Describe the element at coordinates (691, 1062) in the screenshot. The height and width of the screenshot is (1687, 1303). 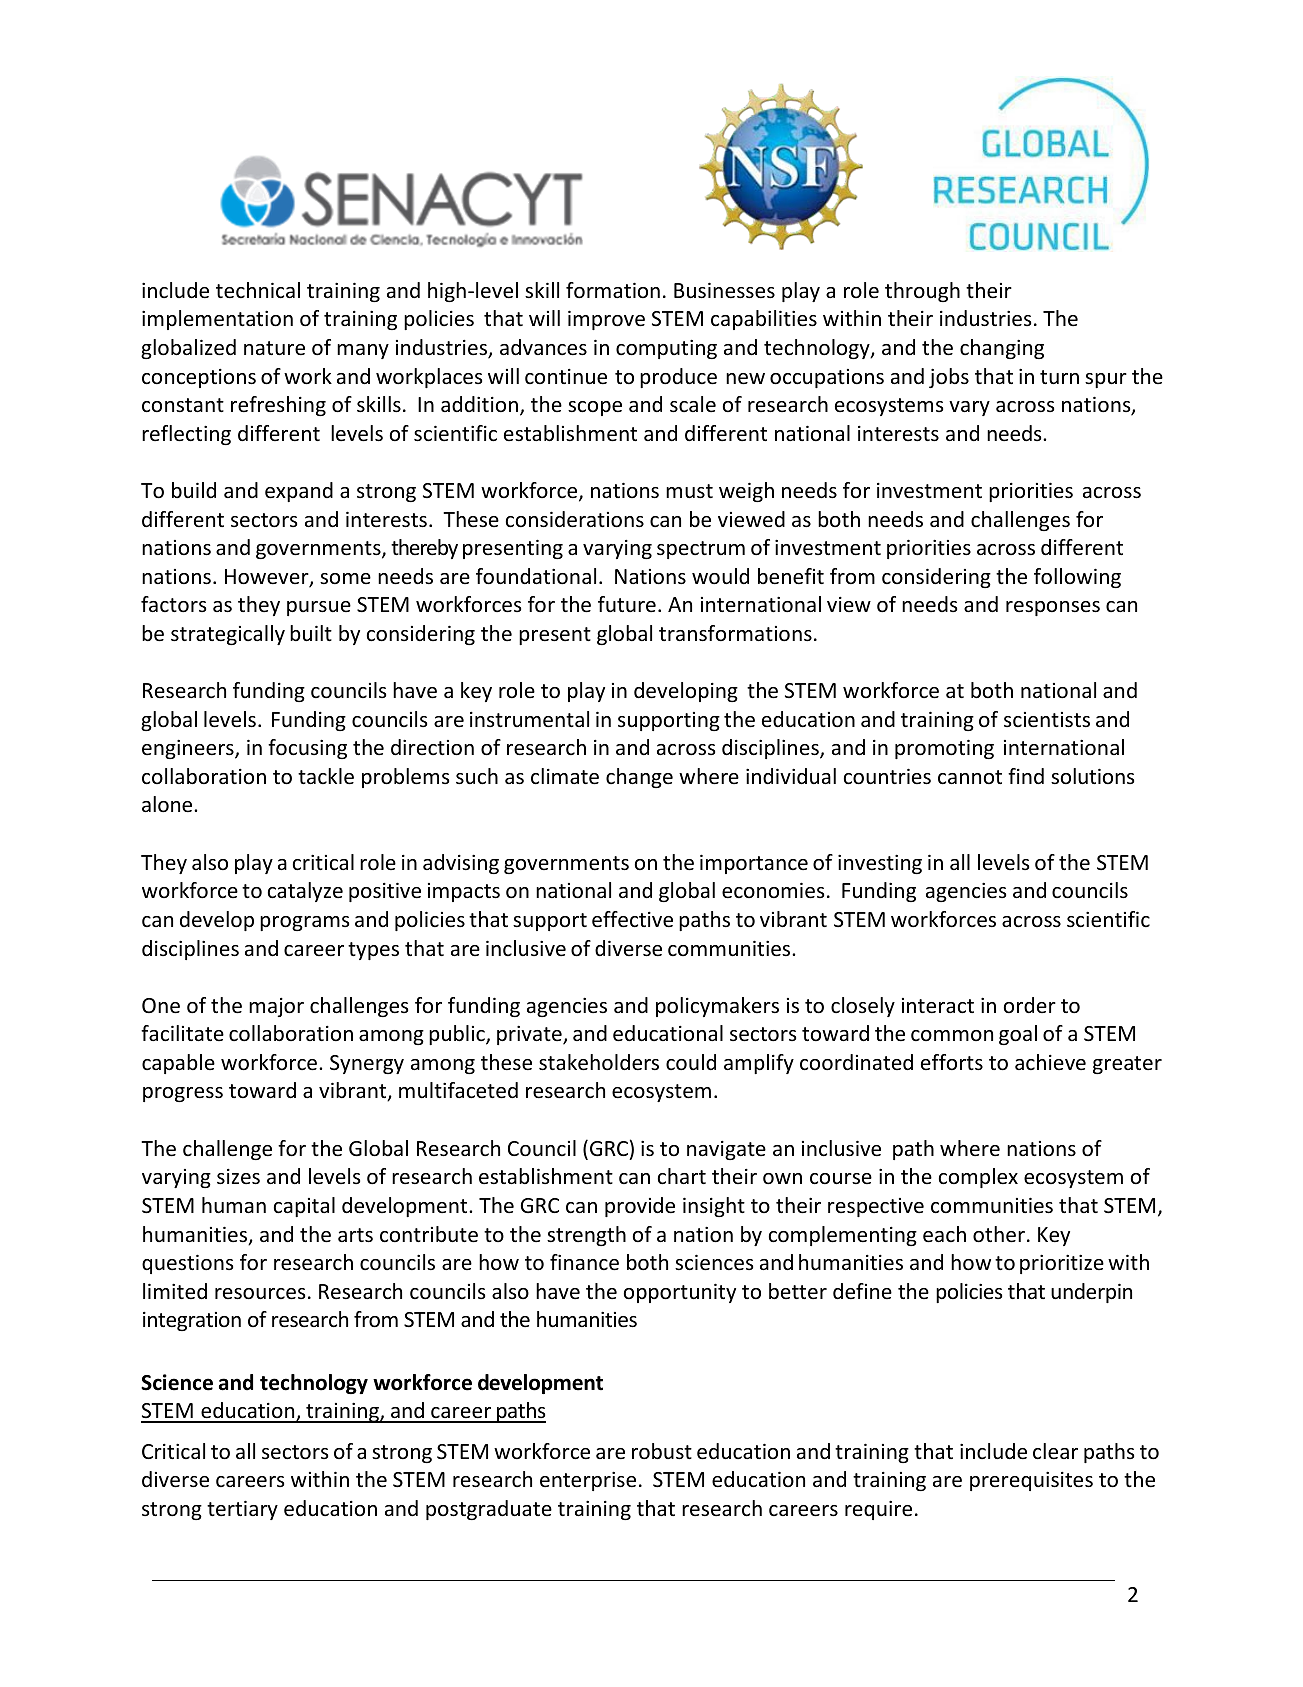
I see `could` at that location.
